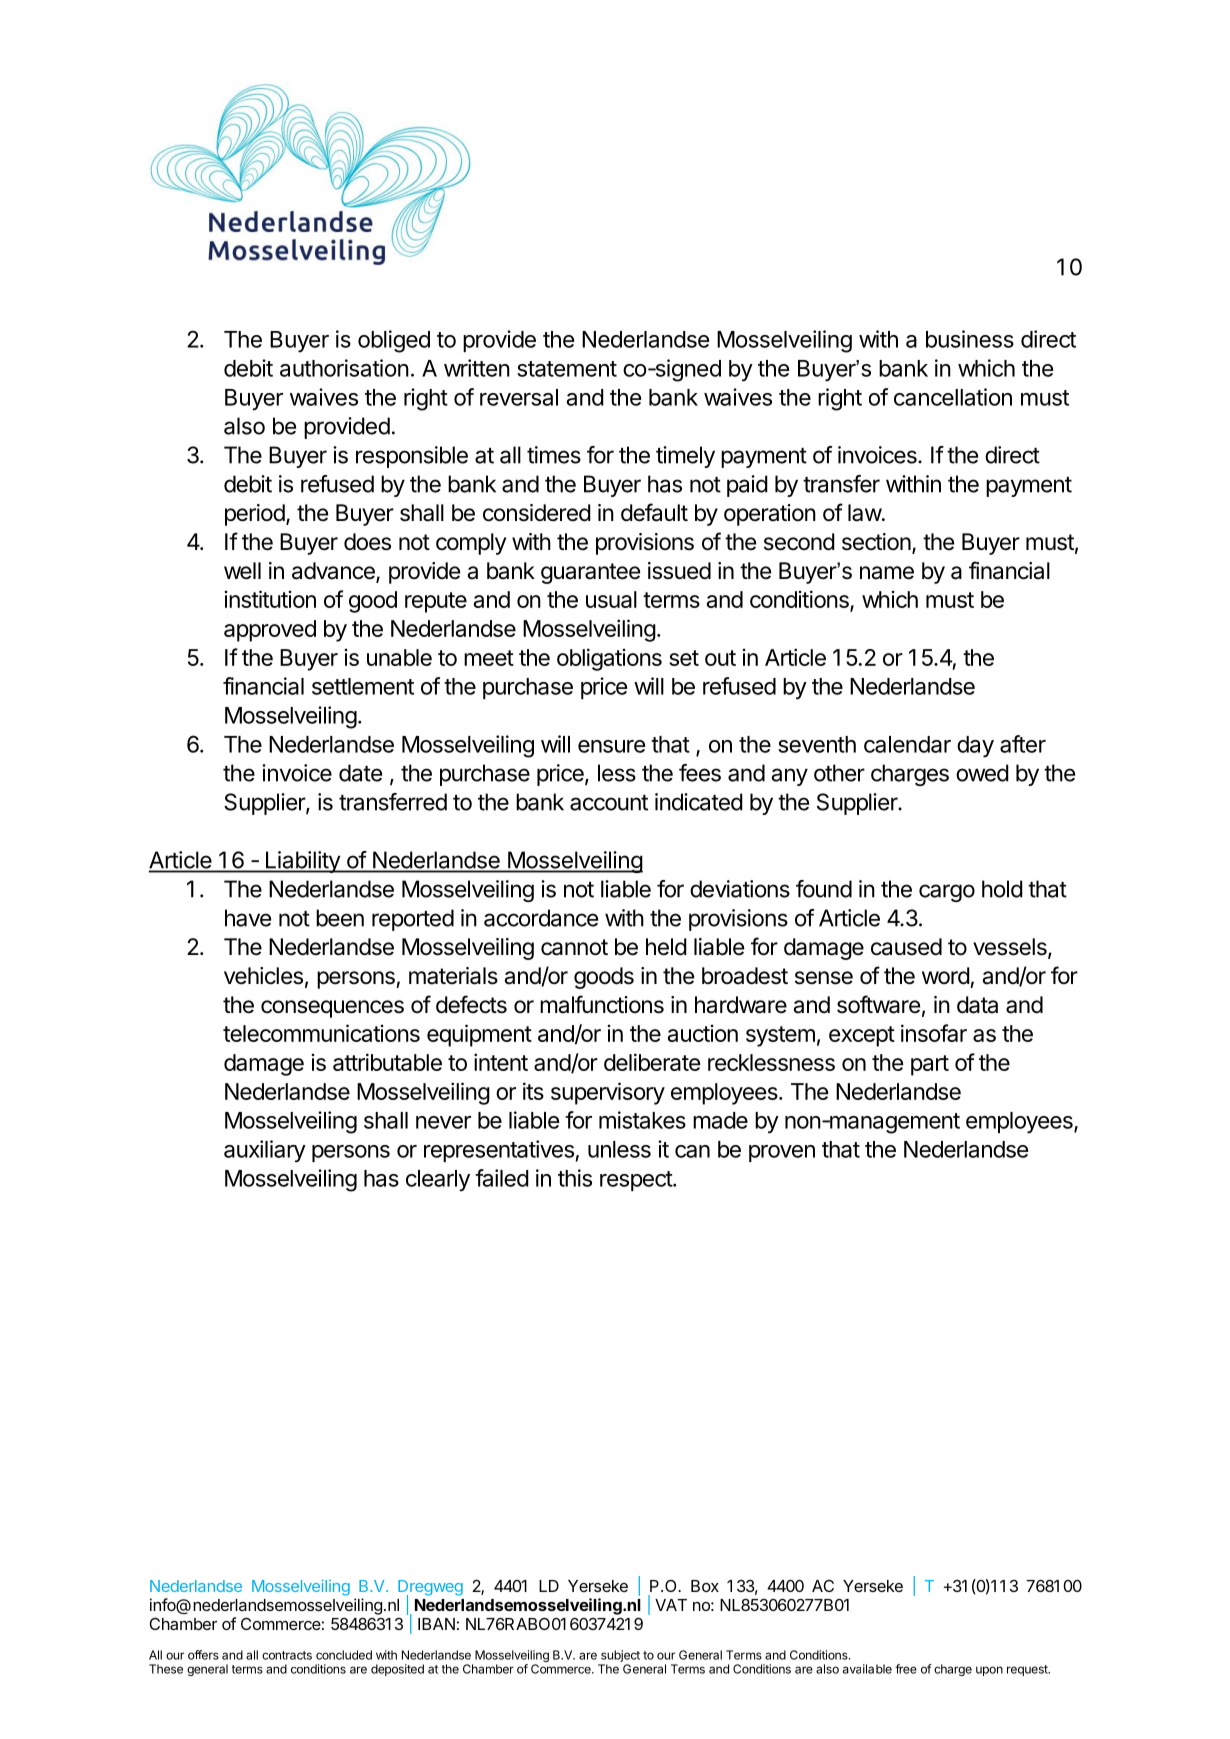 Image resolution: width=1230 pixels, height=1739 pixels. What do you see at coordinates (541, 918) in the image?
I see `accordance` at bounding box center [541, 918].
